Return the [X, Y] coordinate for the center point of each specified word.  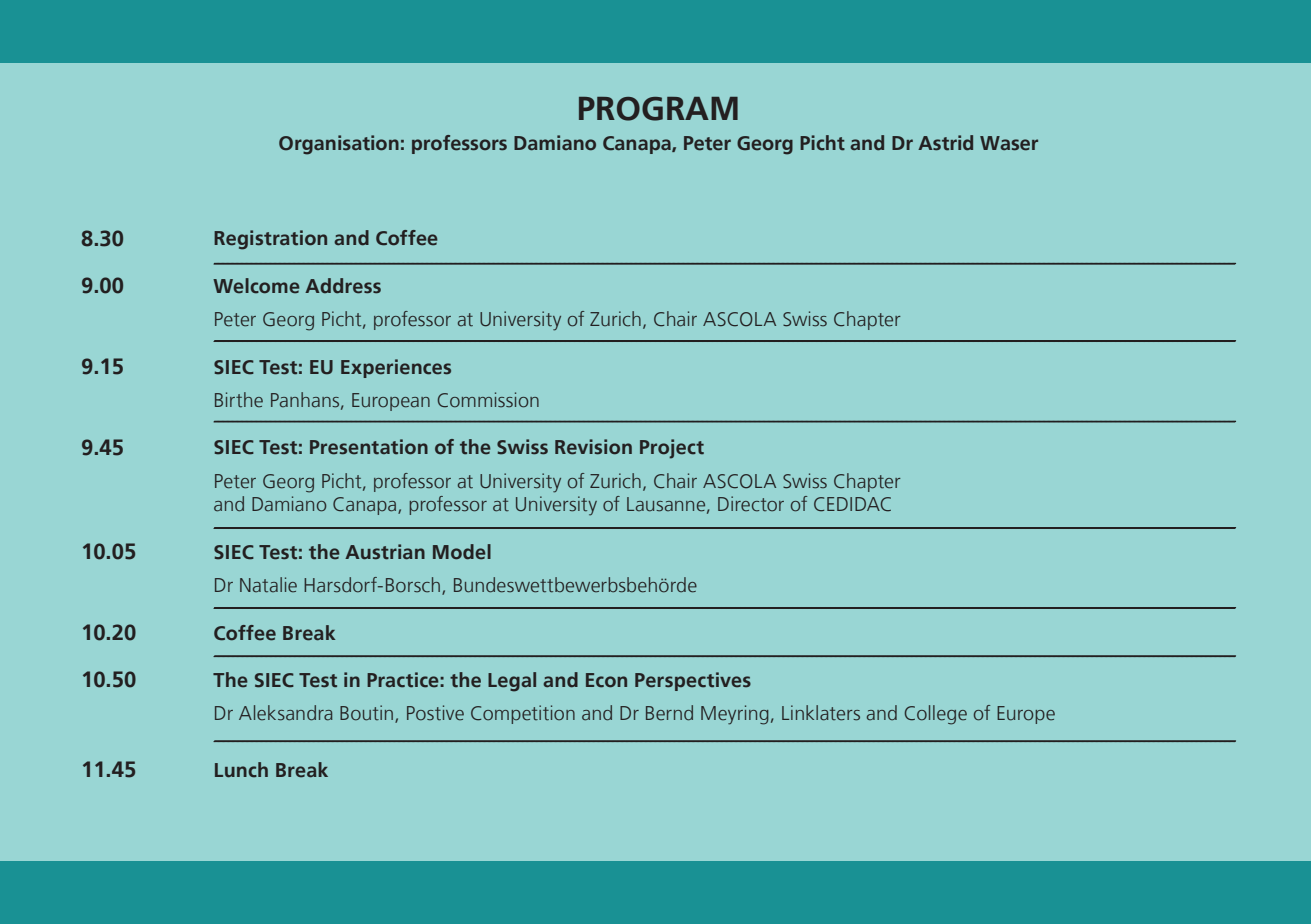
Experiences [396, 368]
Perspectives [693, 681]
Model [462, 552]
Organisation [339, 145]
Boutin [368, 714]
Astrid [945, 143]
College [936, 715]
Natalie [268, 585]
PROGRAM [658, 109]
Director [751, 504]
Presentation [369, 447]
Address [343, 286]
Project [672, 449]
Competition [523, 714]
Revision [593, 447]
